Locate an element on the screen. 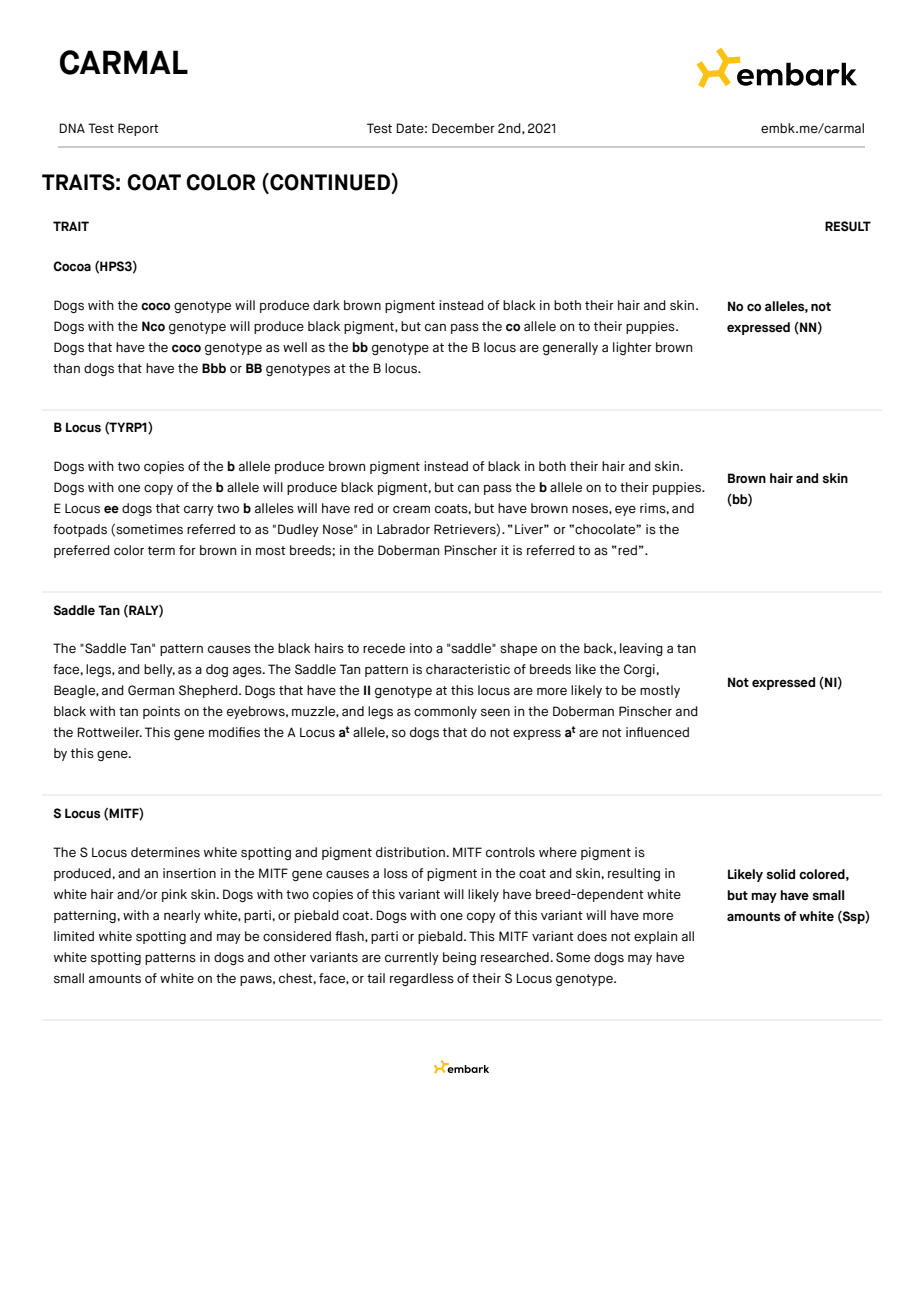 This screenshot has height=1309, width=924. explain is located at coordinates (655, 937).
